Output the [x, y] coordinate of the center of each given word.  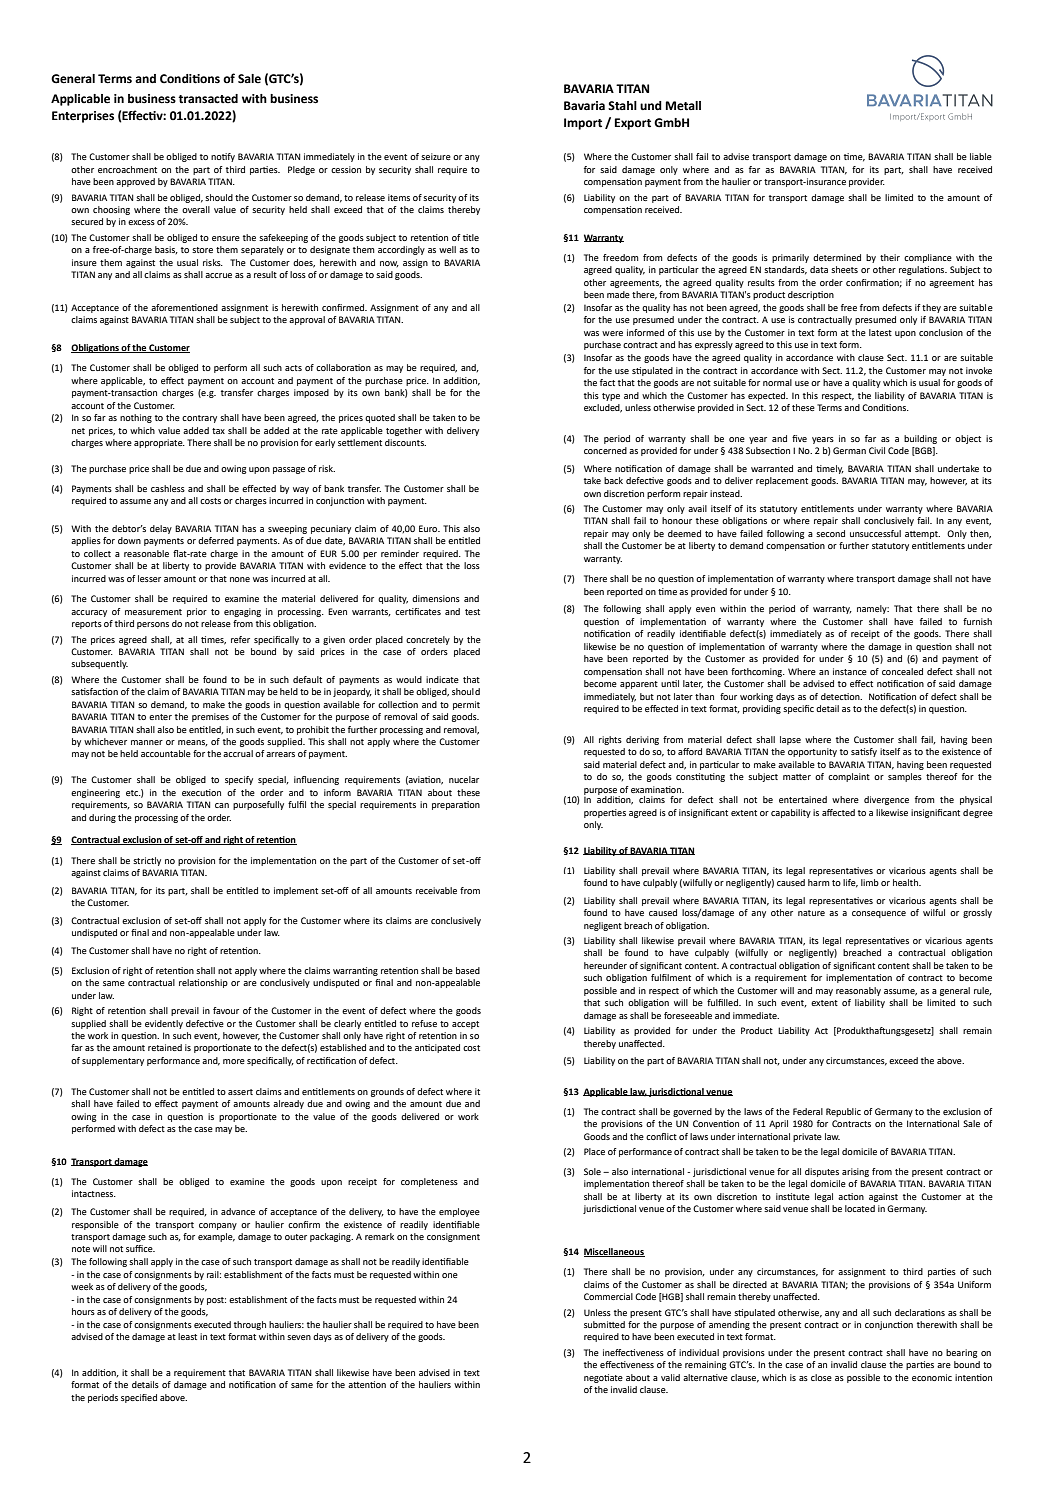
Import [583, 124]
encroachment [127, 169]
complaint [849, 777]
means [193, 743]
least [187, 1336]
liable [981, 156]
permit [466, 705]
